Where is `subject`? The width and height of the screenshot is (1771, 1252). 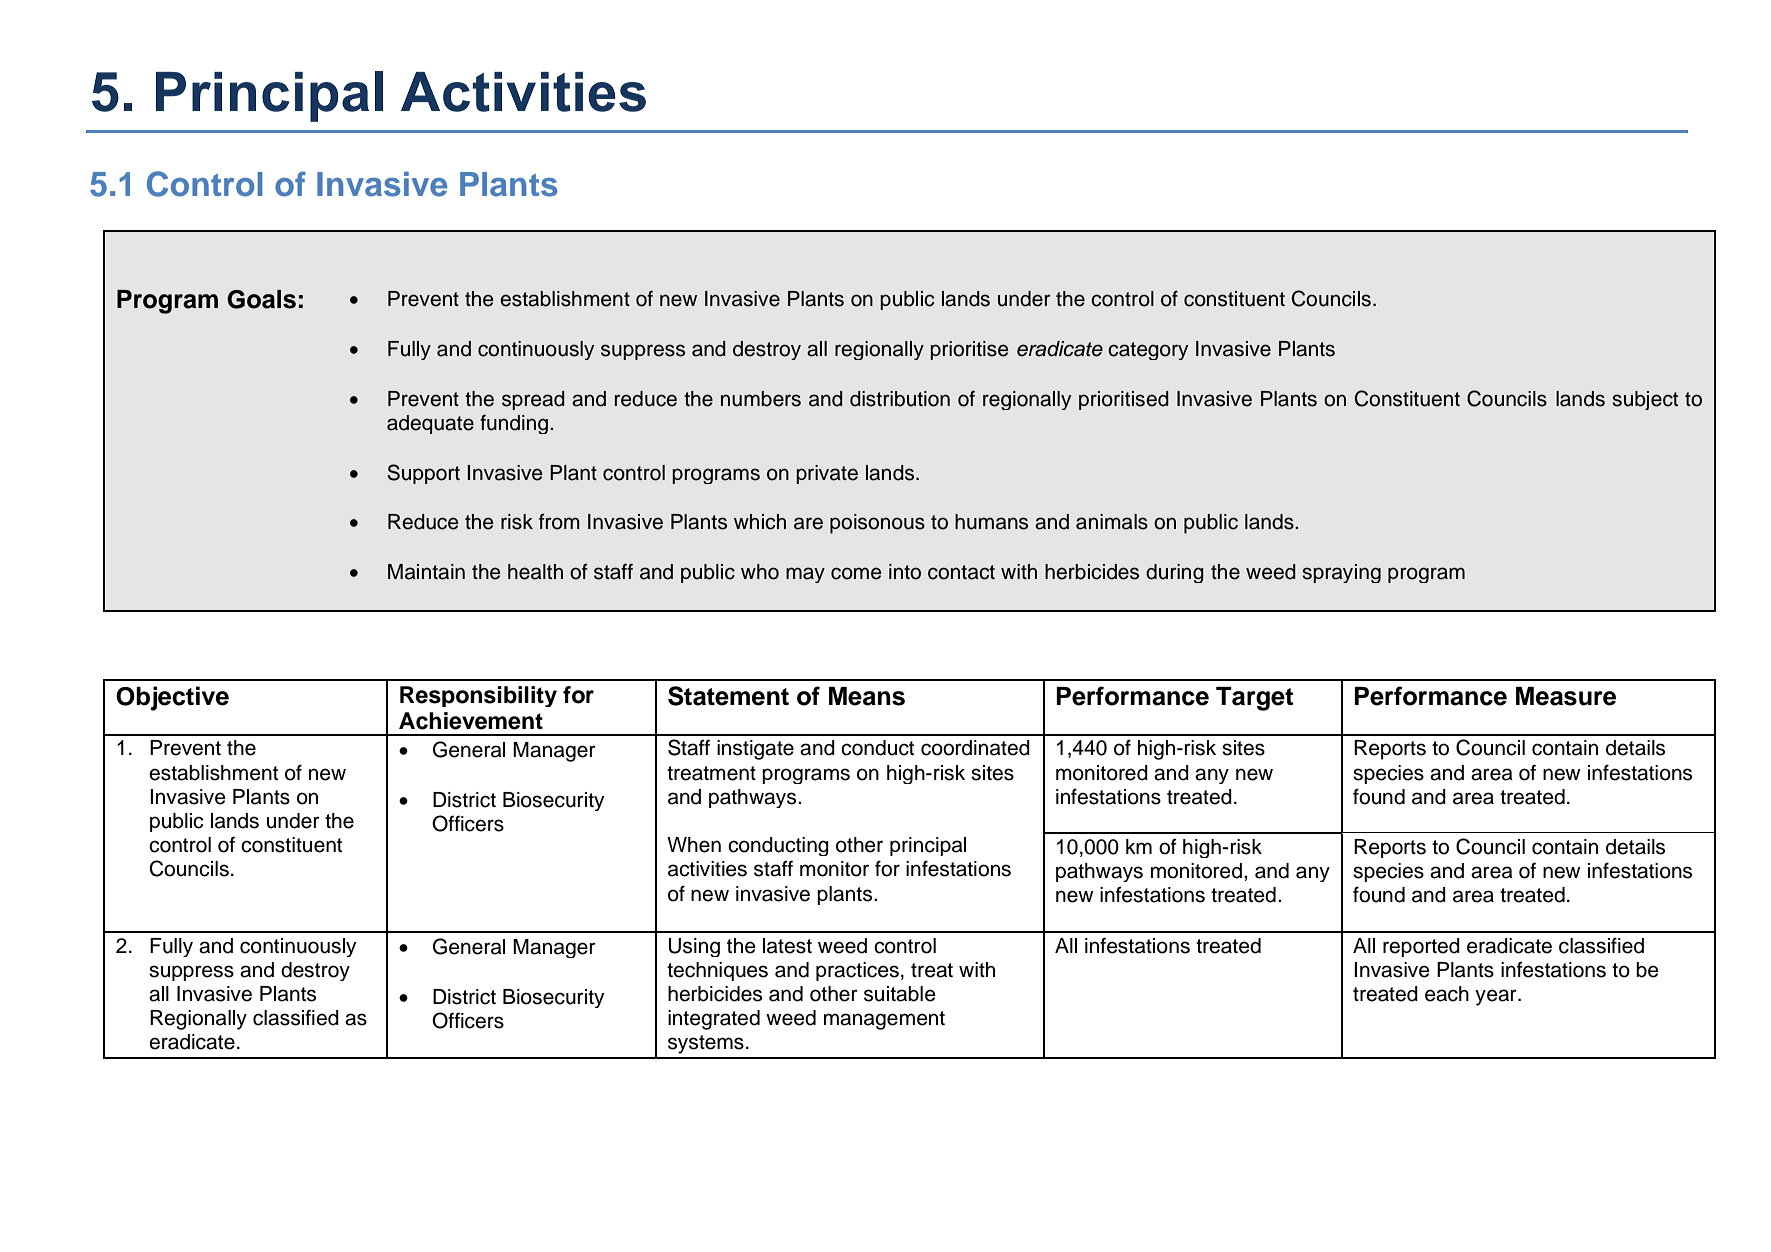 subject is located at coordinates (1645, 400).
